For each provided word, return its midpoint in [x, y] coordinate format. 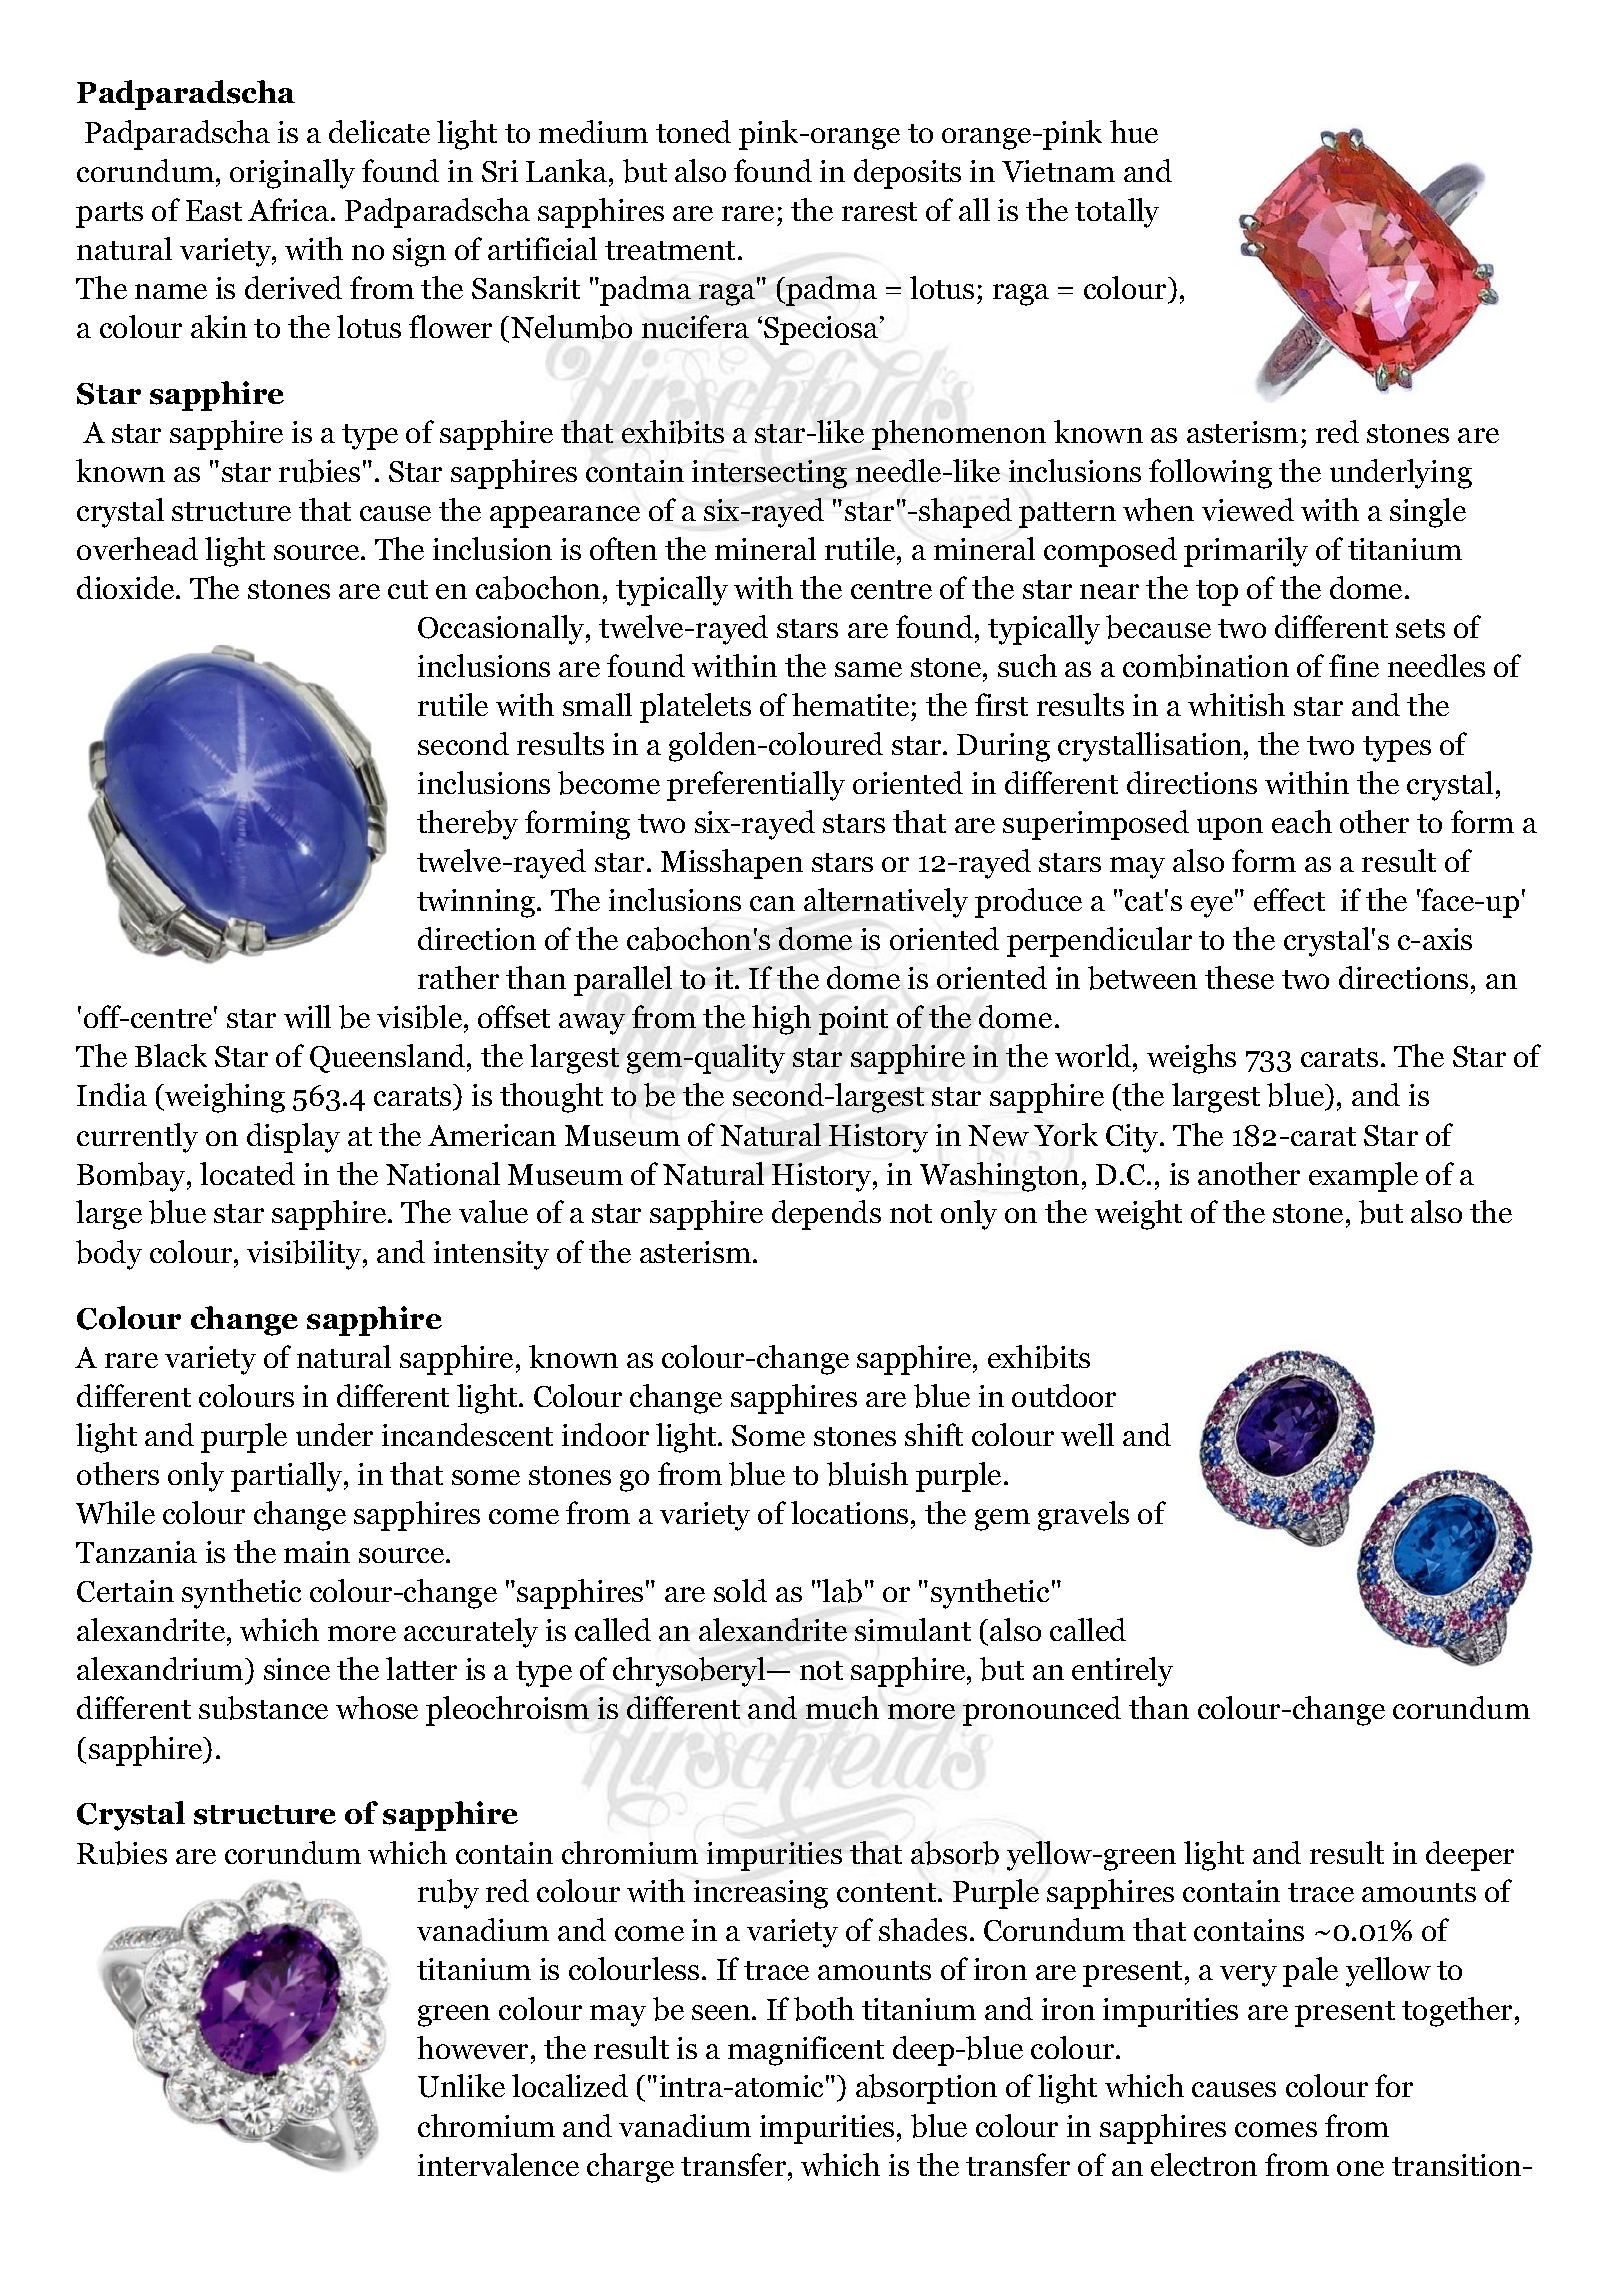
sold [740, 1590]
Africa [290, 209]
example [1363, 1177]
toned [693, 131]
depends [826, 1215]
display [293, 1138]
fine [1354, 665]
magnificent [806, 2051]
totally [1117, 213]
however [474, 2047]
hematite [850, 704]
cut [408, 589]
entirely [1122, 1672]
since [297, 1669]
